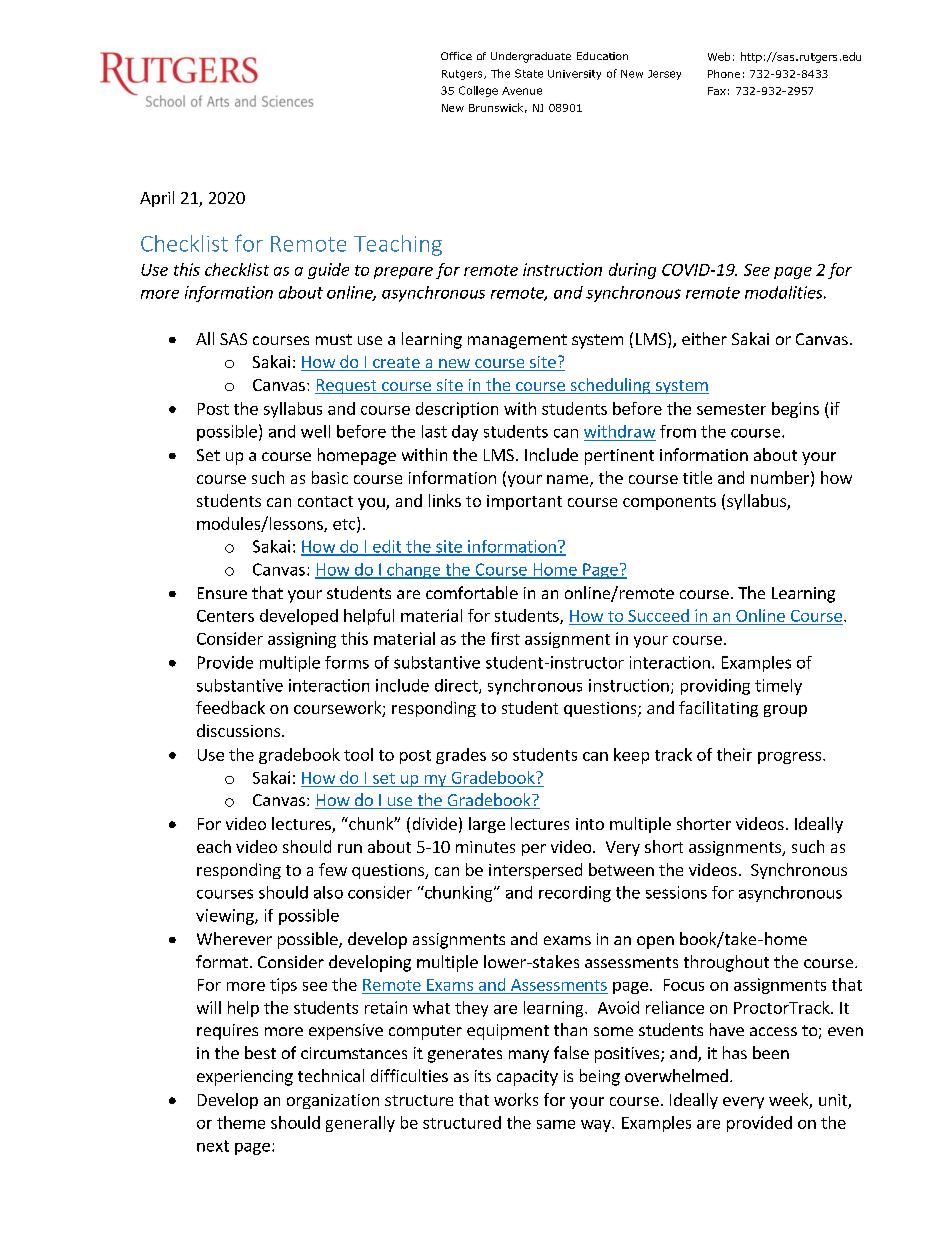 The image size is (952, 1233). I want to click on April, so click(157, 199).
